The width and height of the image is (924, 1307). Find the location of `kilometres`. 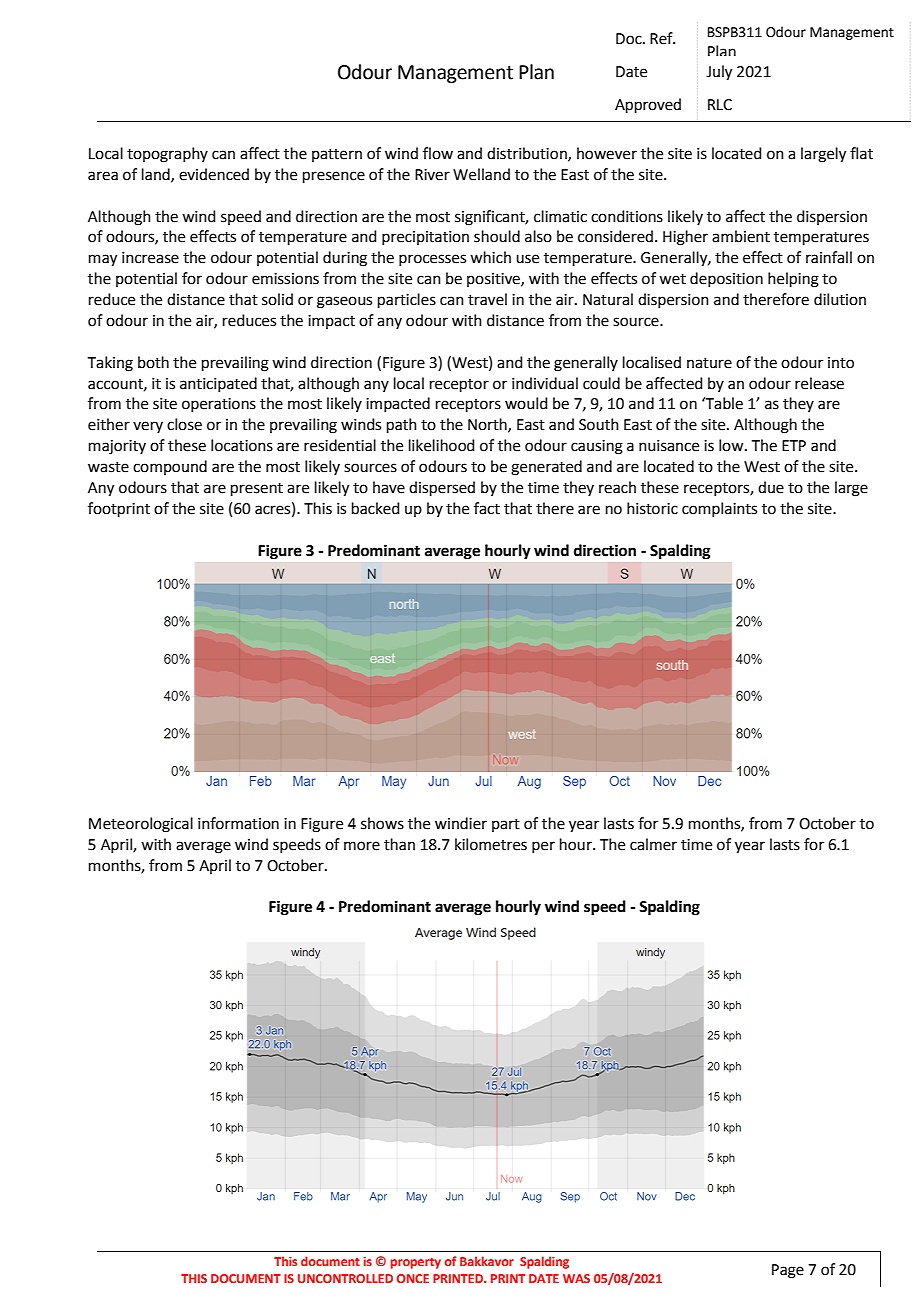

kilometres is located at coordinates (491, 844).
